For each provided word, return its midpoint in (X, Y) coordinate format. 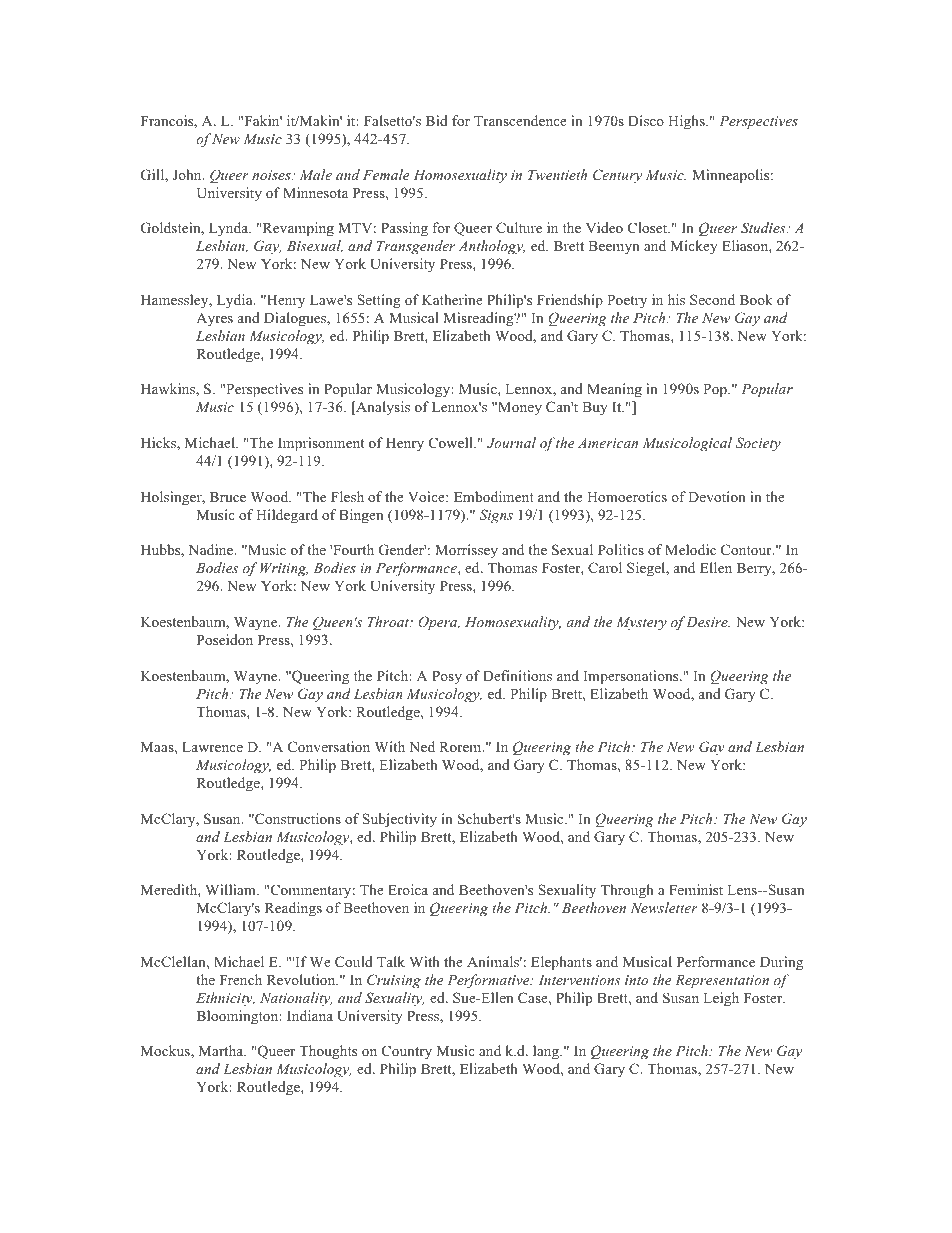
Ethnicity (225, 999)
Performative (489, 981)
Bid (437, 120)
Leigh (721, 999)
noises (272, 175)
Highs (687, 122)
